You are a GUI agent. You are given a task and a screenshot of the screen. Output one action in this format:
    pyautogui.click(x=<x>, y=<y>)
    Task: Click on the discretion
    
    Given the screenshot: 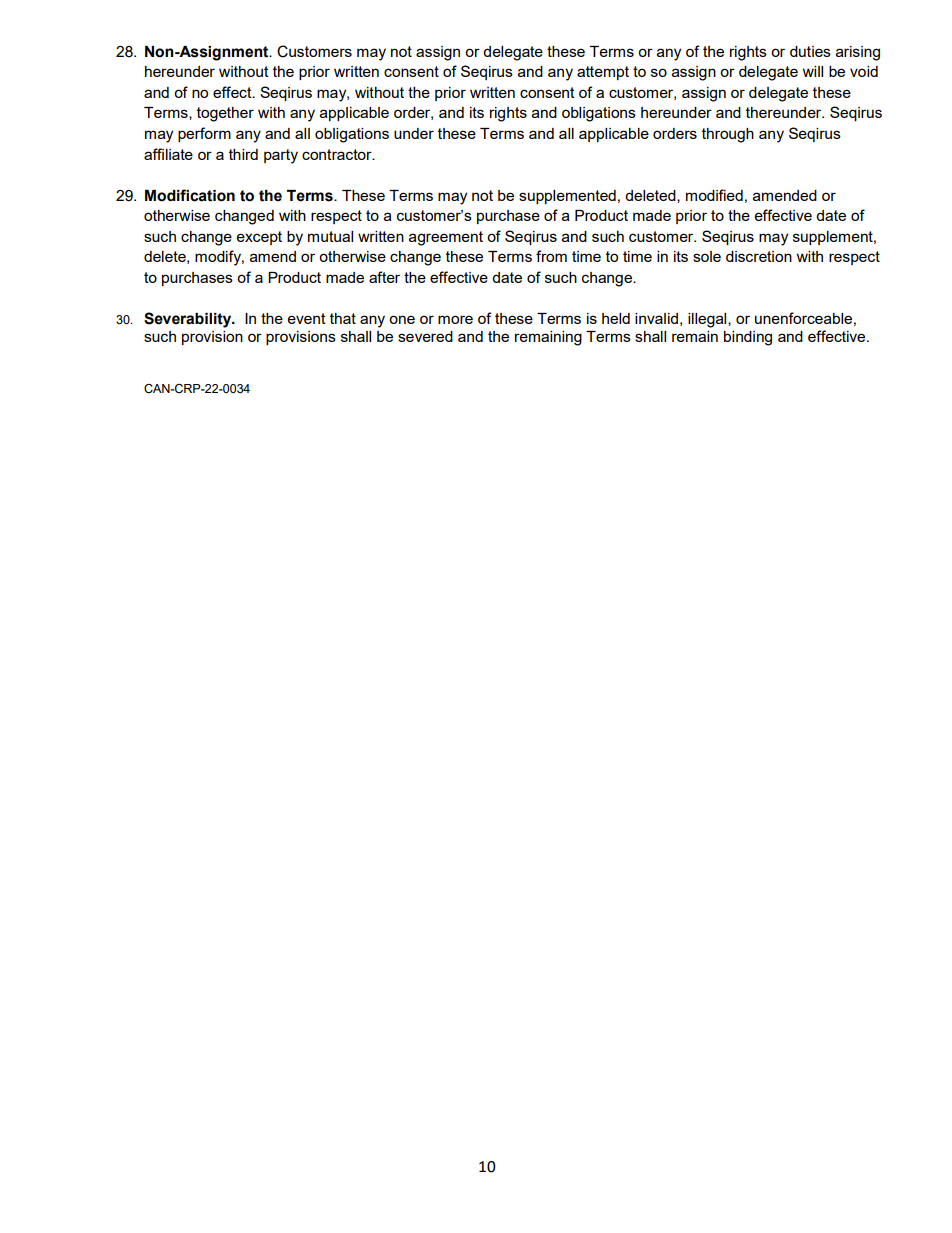 What is the action you would take?
    pyautogui.click(x=759, y=256)
